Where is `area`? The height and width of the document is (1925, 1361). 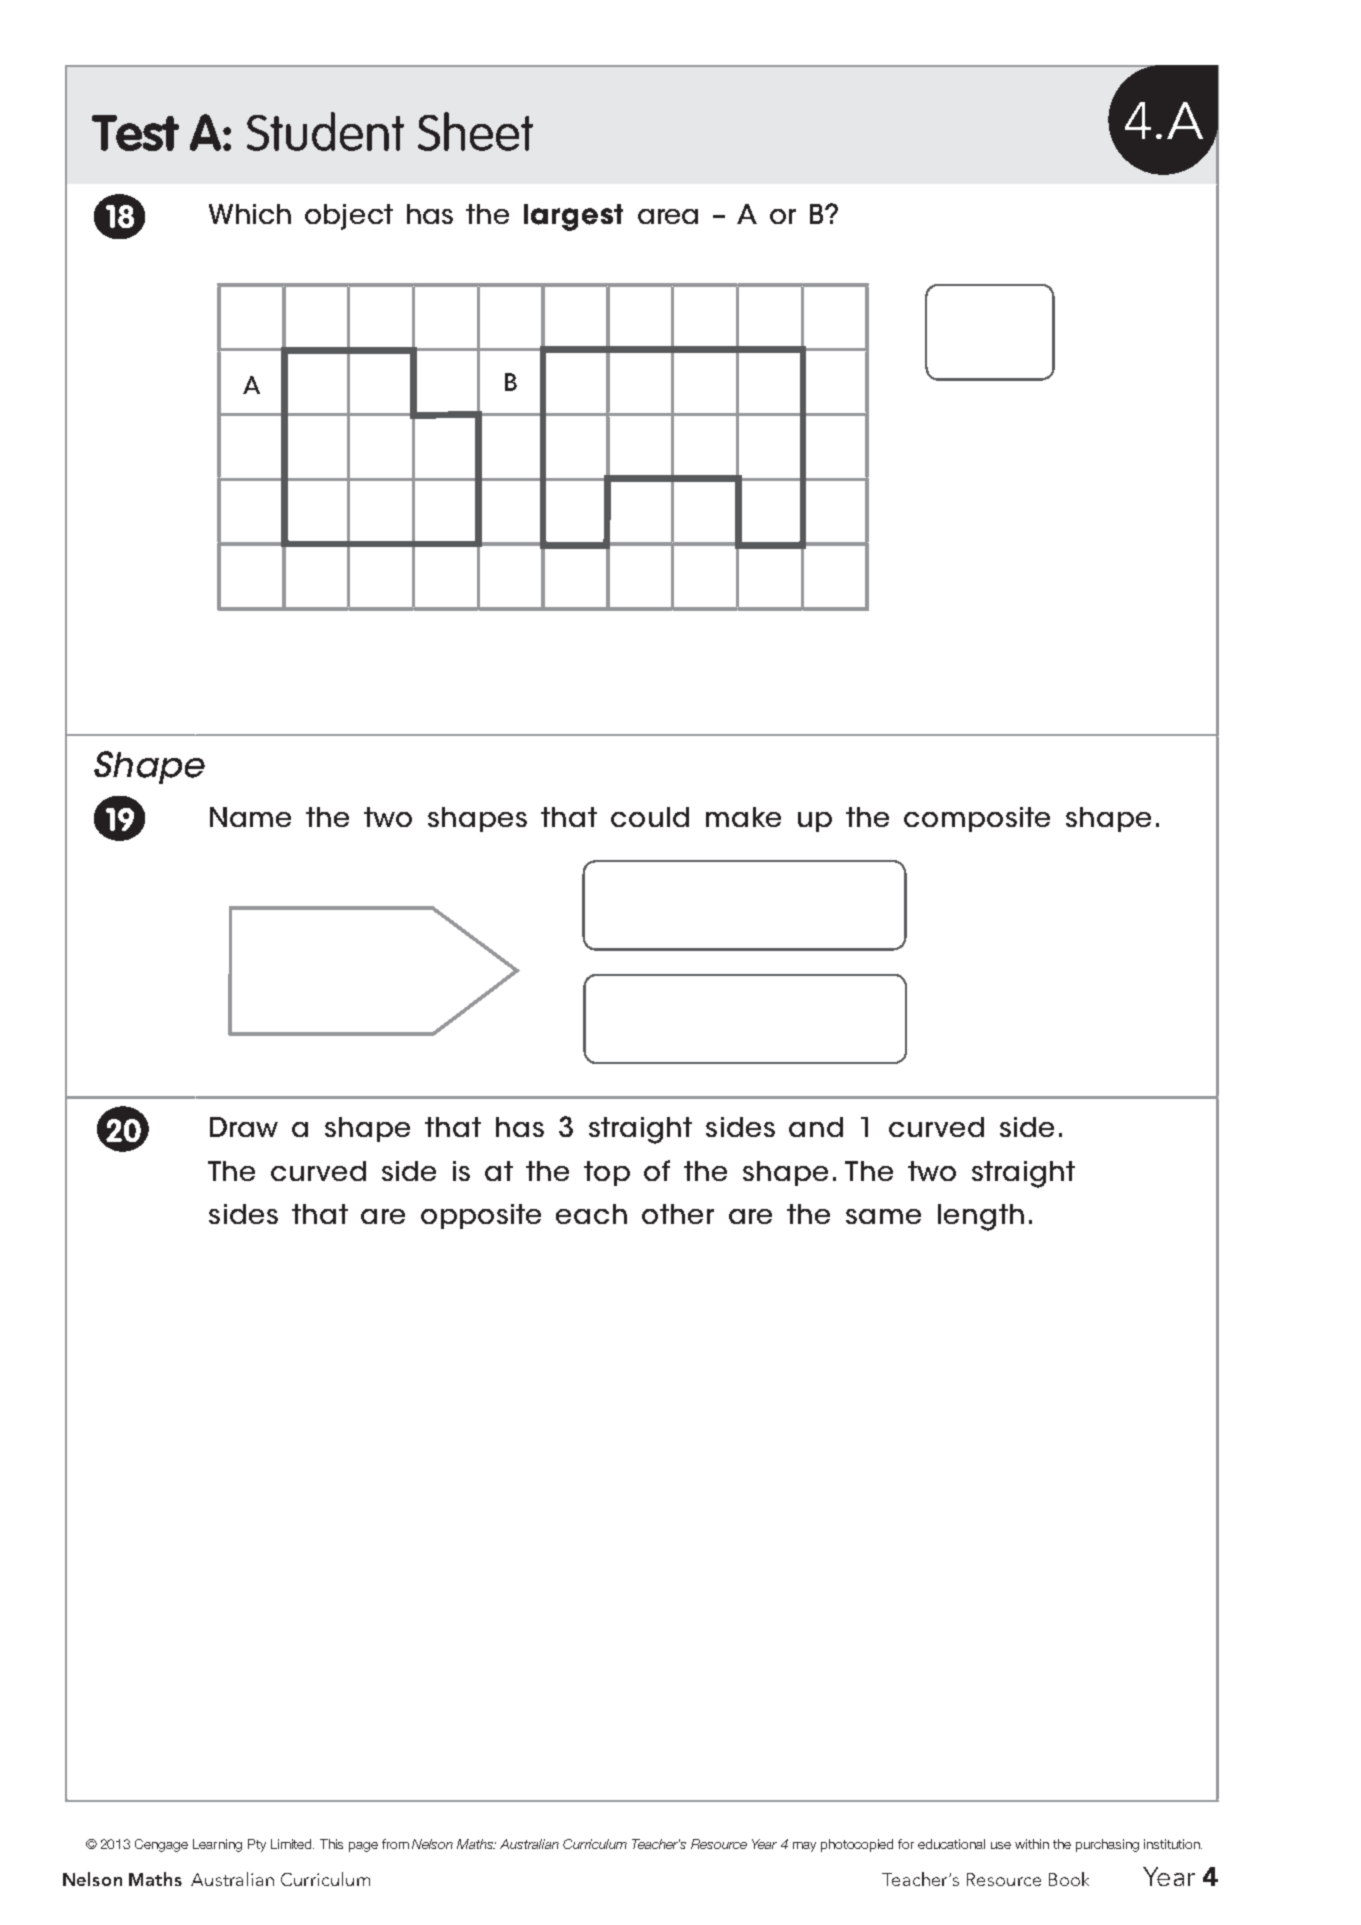
area is located at coordinates (668, 216).
